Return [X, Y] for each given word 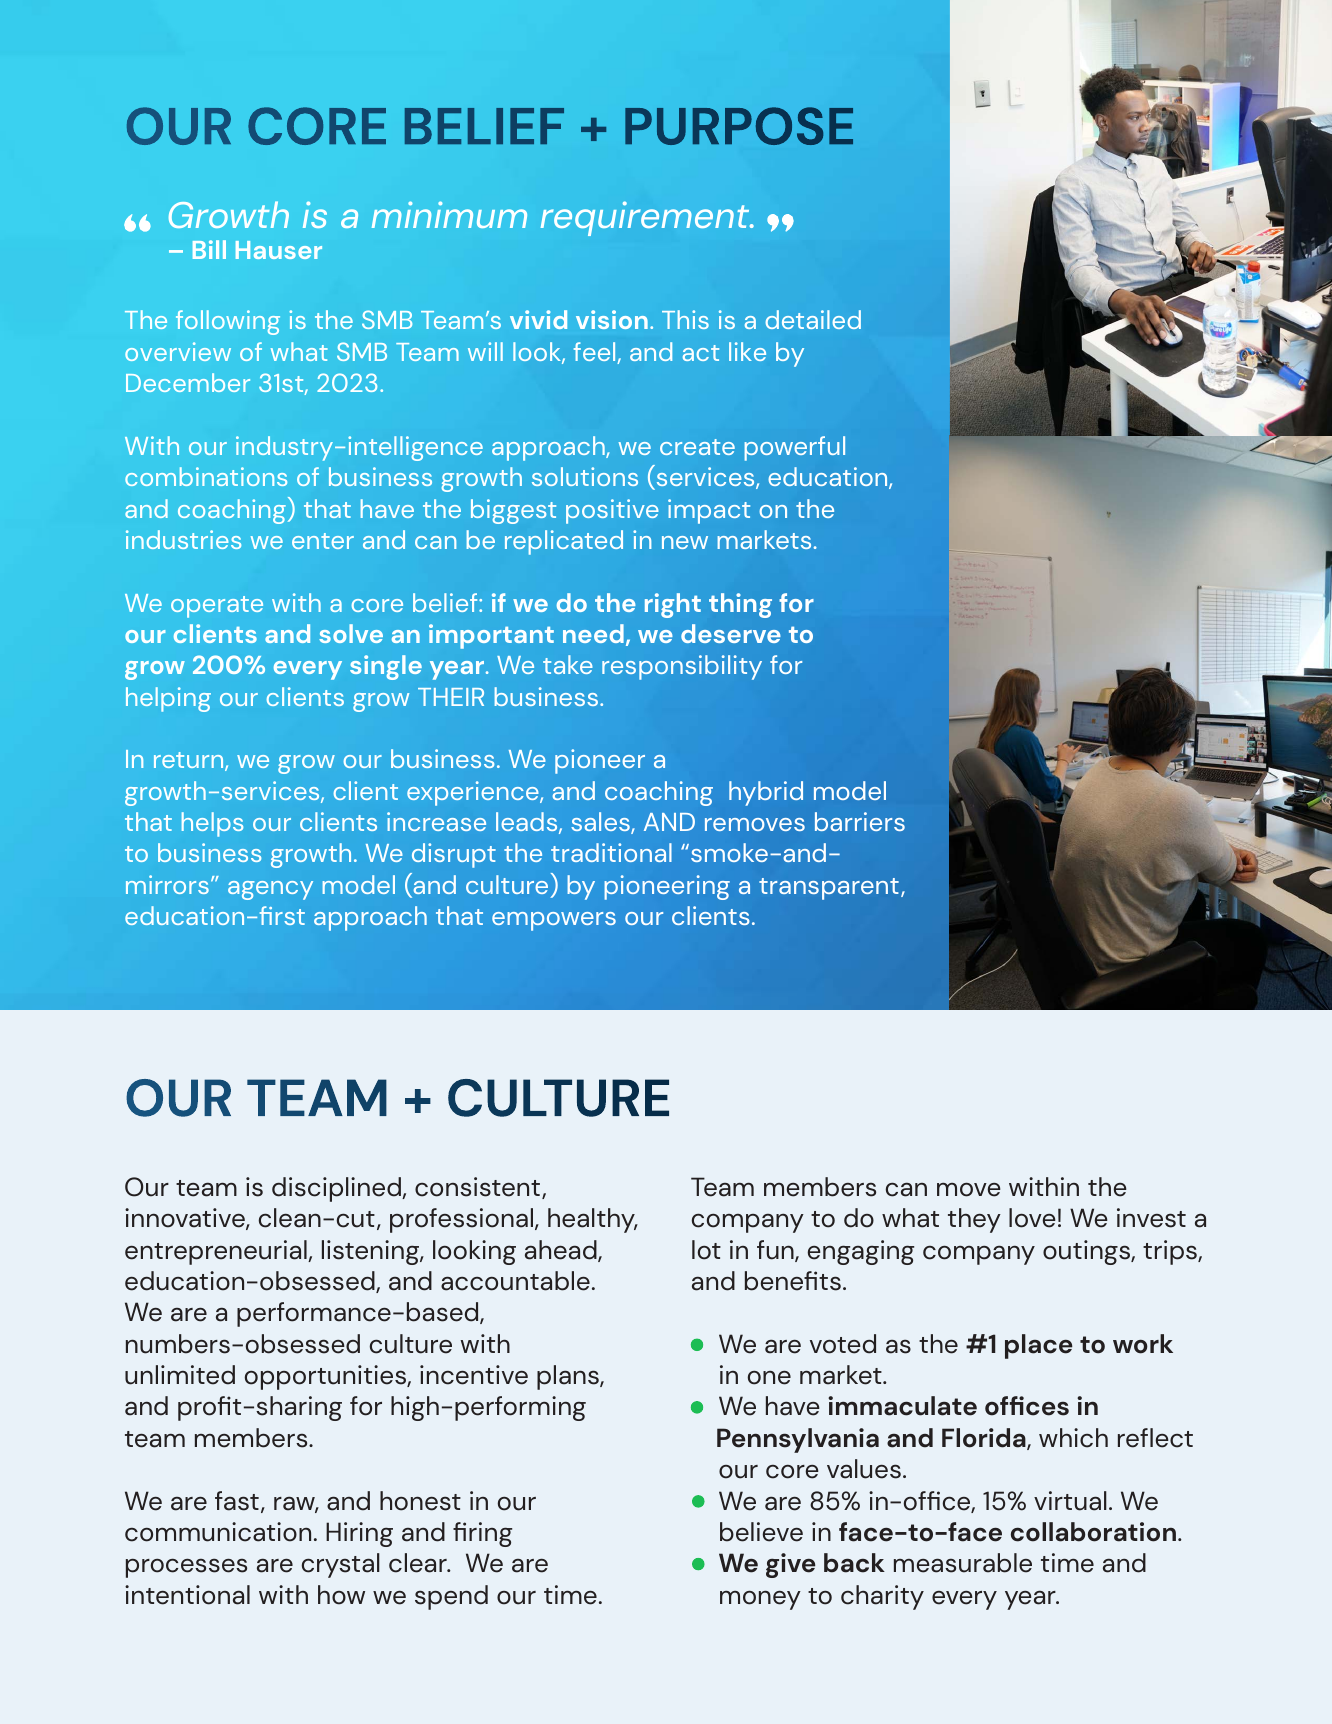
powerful [794, 448]
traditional [611, 852]
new [685, 542]
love [1032, 1218]
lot [706, 1250]
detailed [813, 319]
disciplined [337, 1189]
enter [323, 541]
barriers [860, 821]
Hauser [279, 250]
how [341, 1595]
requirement [646, 218]
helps [212, 824]
